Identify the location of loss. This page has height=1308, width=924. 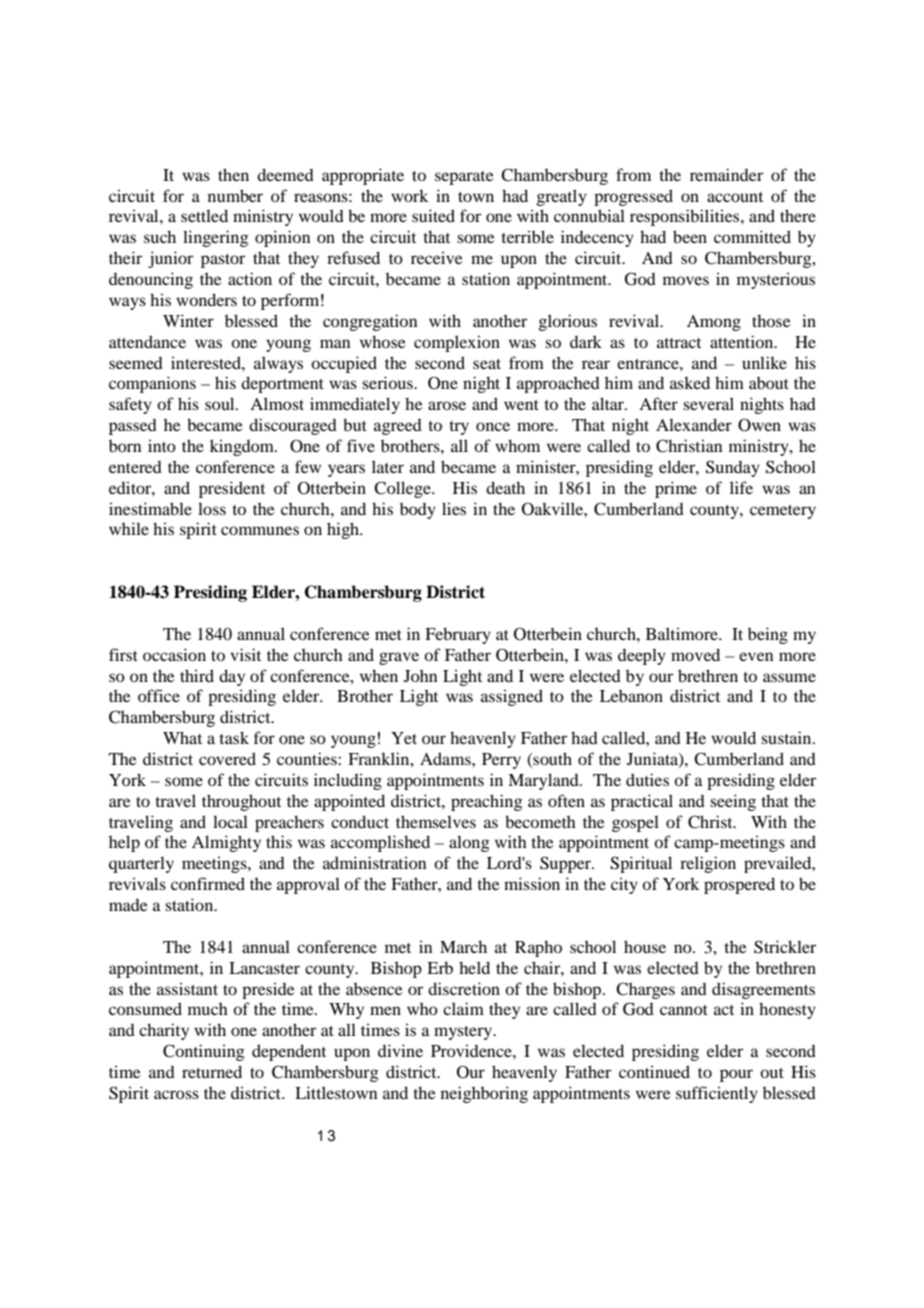
(212, 508).
